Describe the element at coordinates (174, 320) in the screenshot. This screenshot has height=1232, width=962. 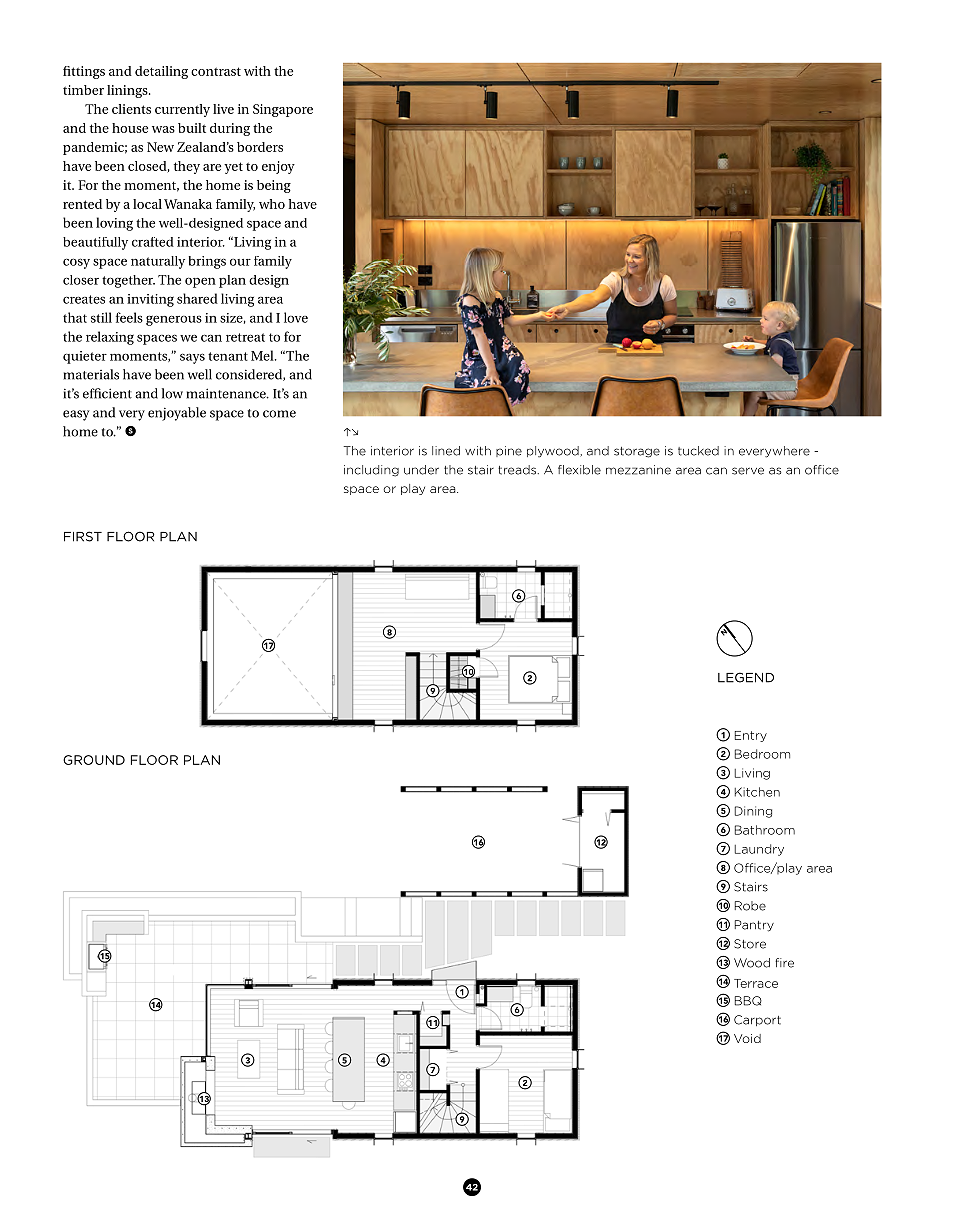
I see `generous` at that location.
